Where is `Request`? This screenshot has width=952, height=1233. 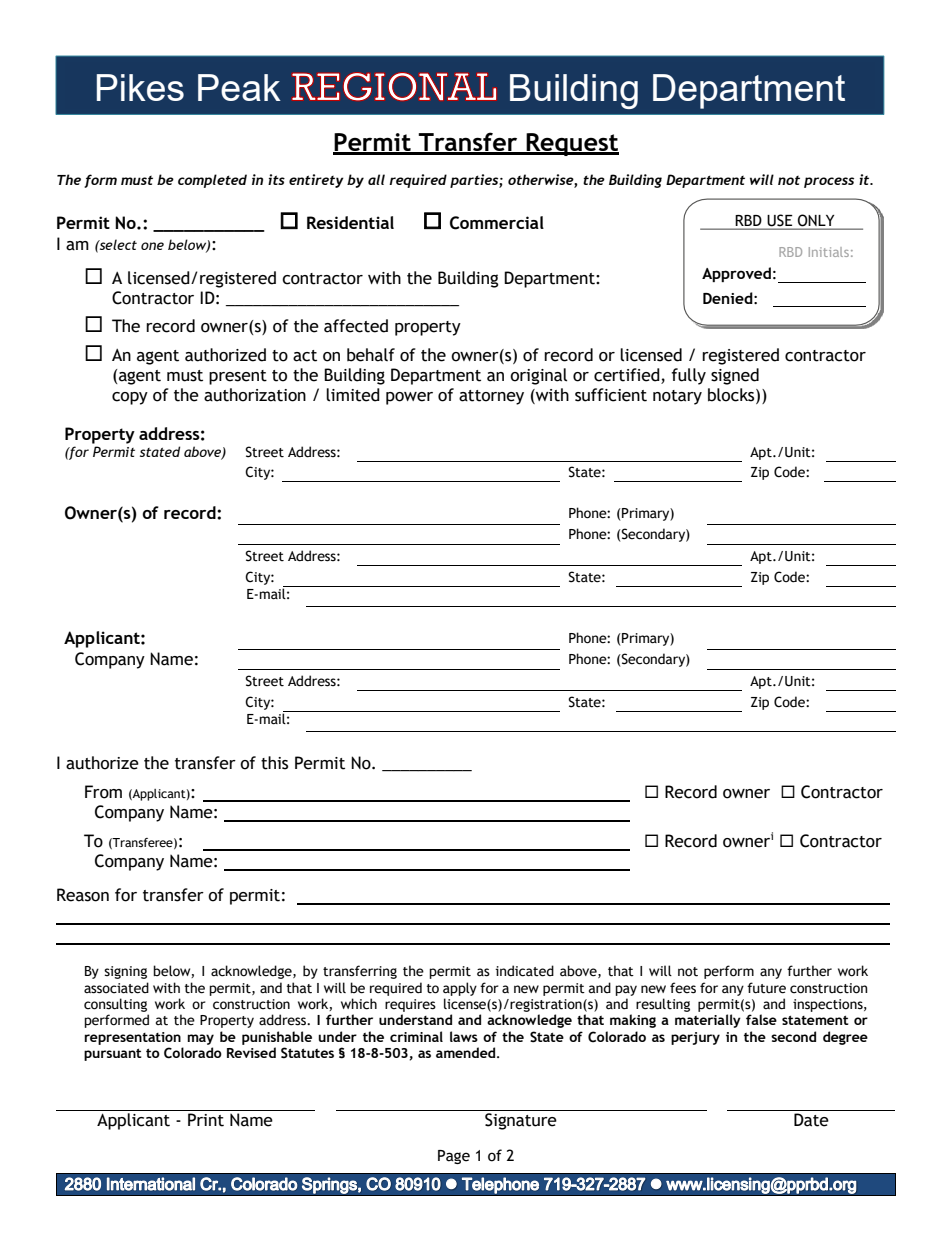
Request is located at coordinates (571, 144).
